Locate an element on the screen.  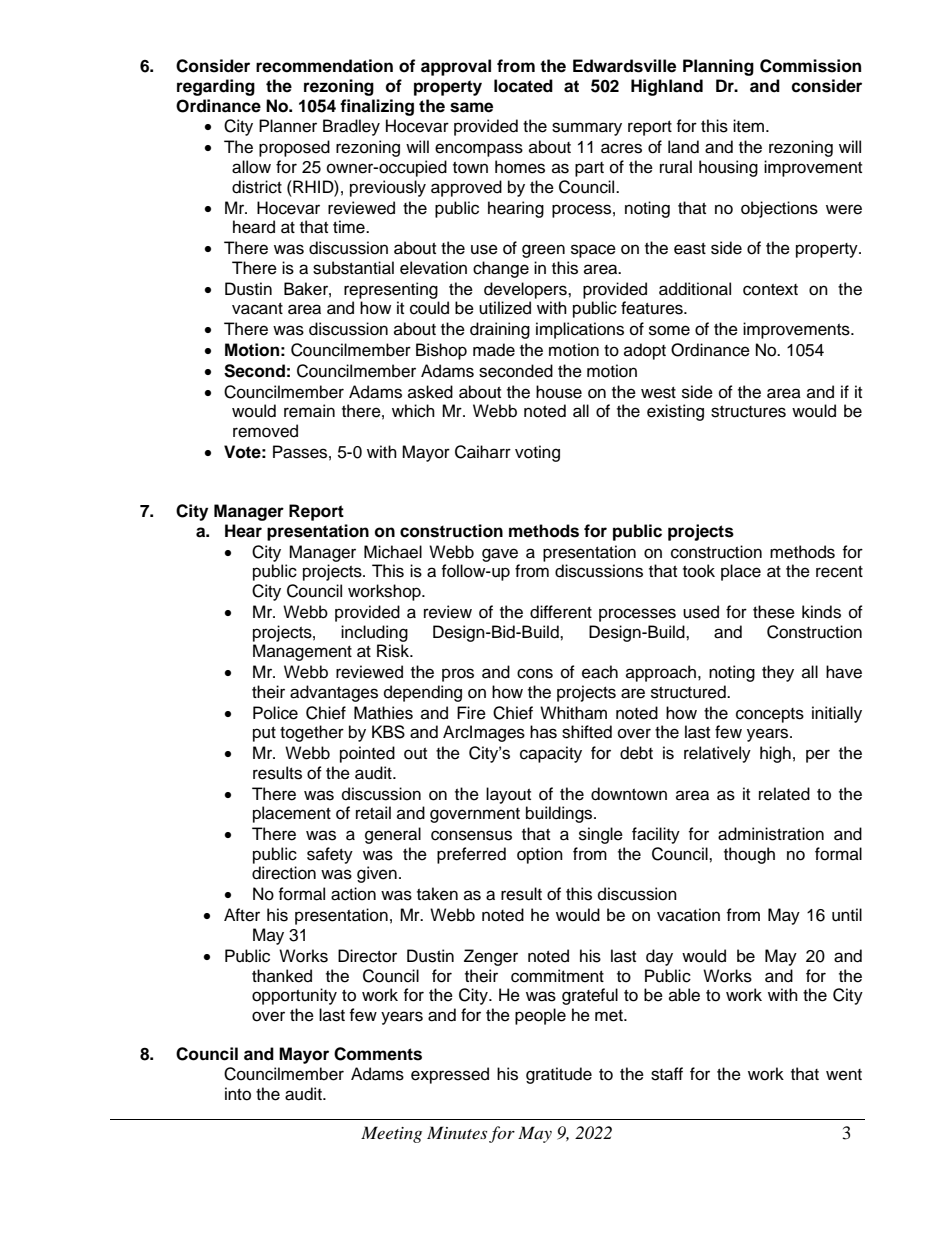
went is located at coordinates (844, 1075).
